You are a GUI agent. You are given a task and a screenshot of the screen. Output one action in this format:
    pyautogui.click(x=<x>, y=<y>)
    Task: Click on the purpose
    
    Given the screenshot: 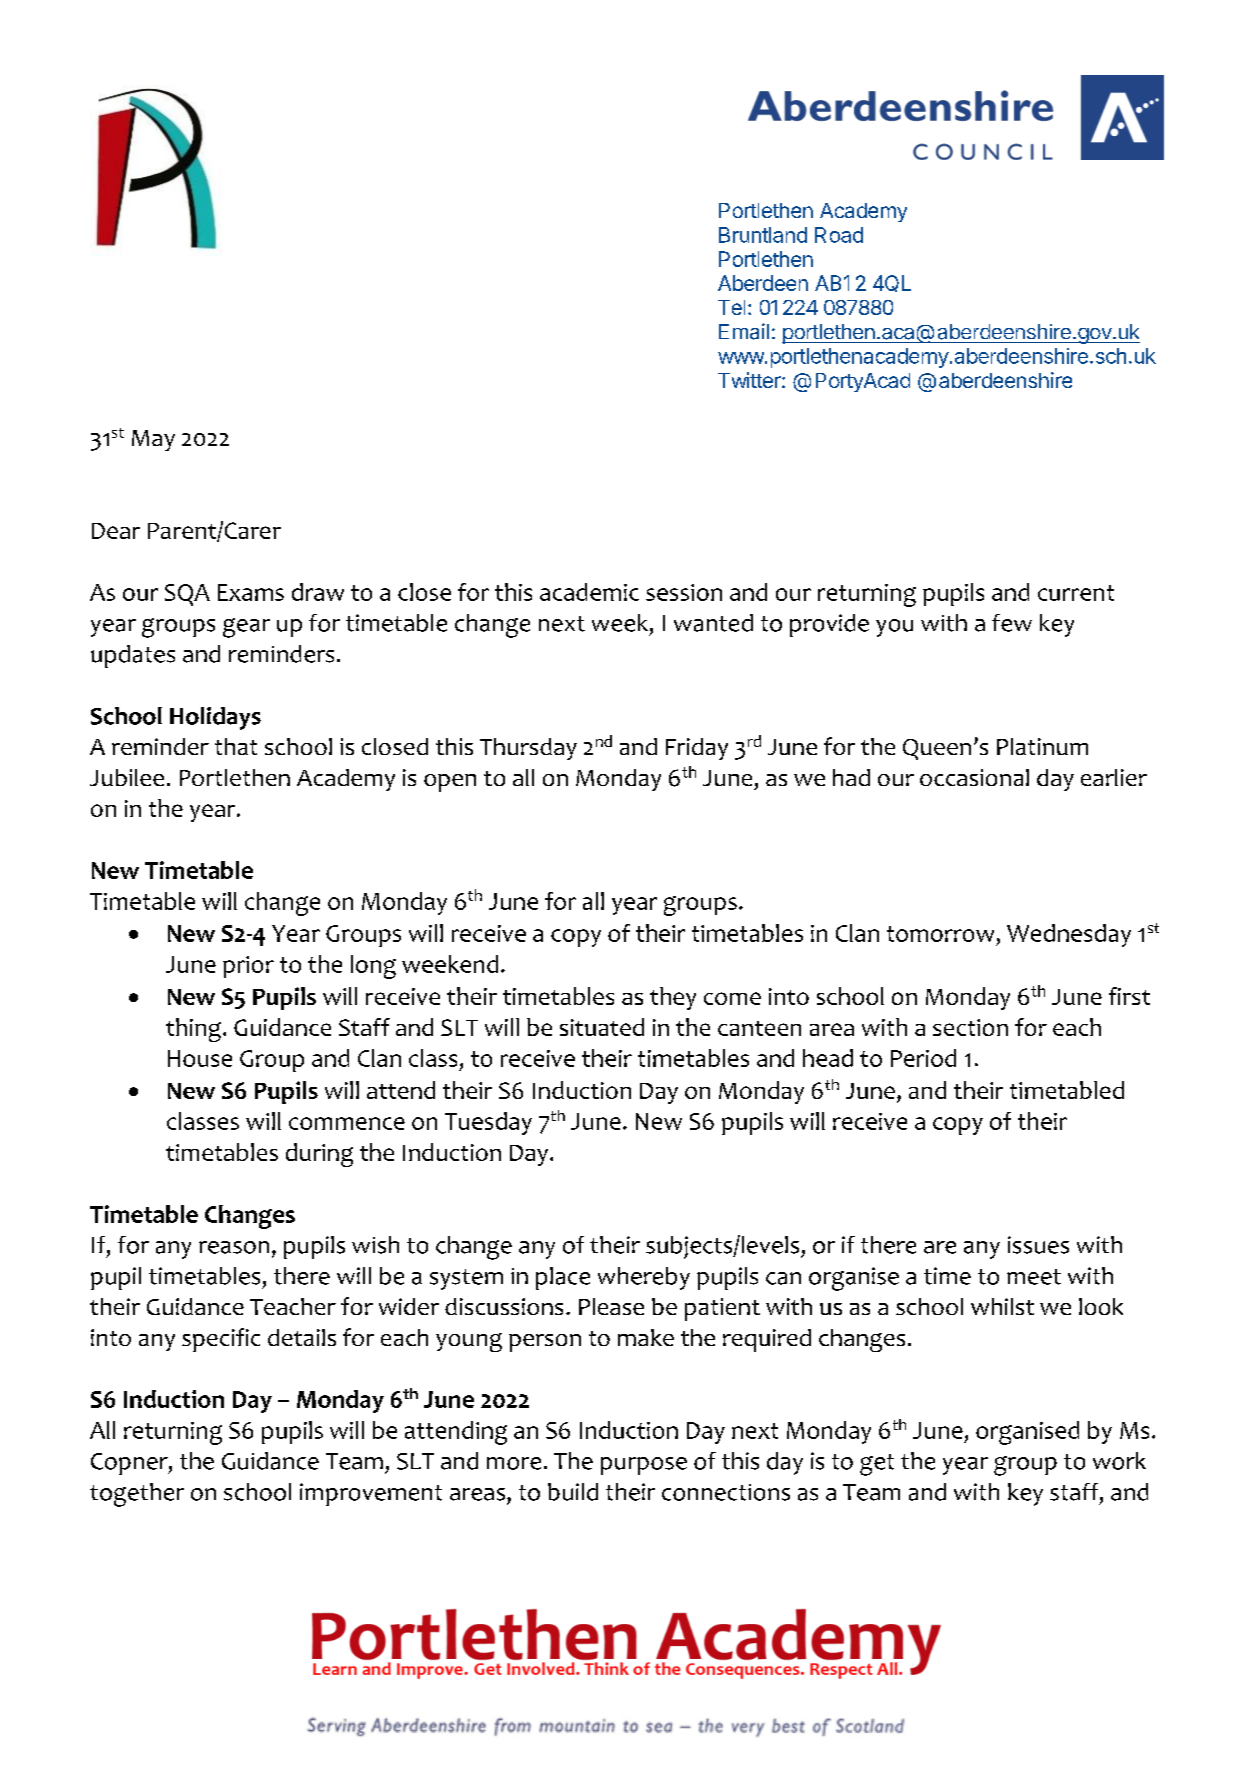 What is the action you would take?
    pyautogui.click(x=644, y=1466)
